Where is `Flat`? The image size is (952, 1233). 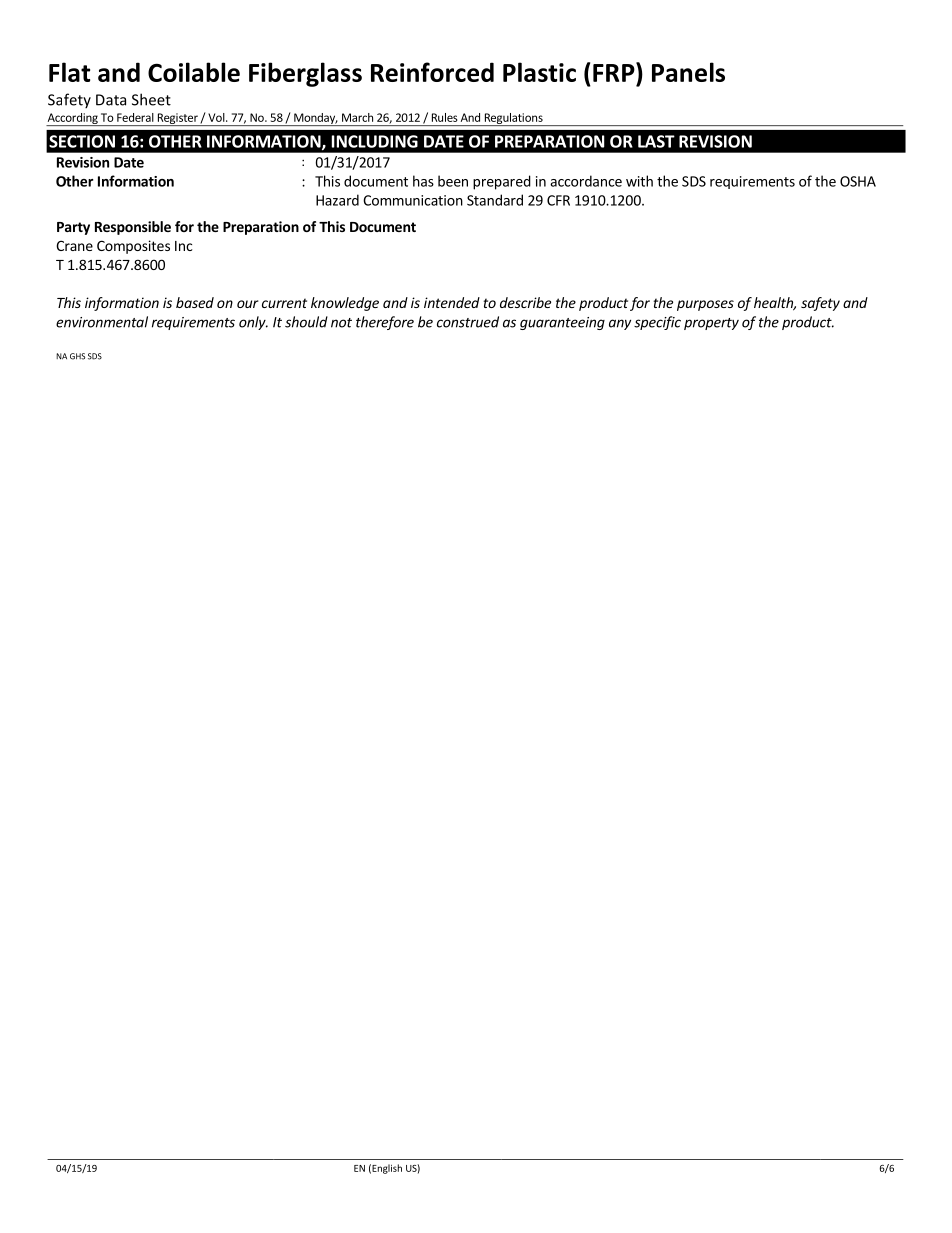 Flat is located at coordinates (69, 72).
